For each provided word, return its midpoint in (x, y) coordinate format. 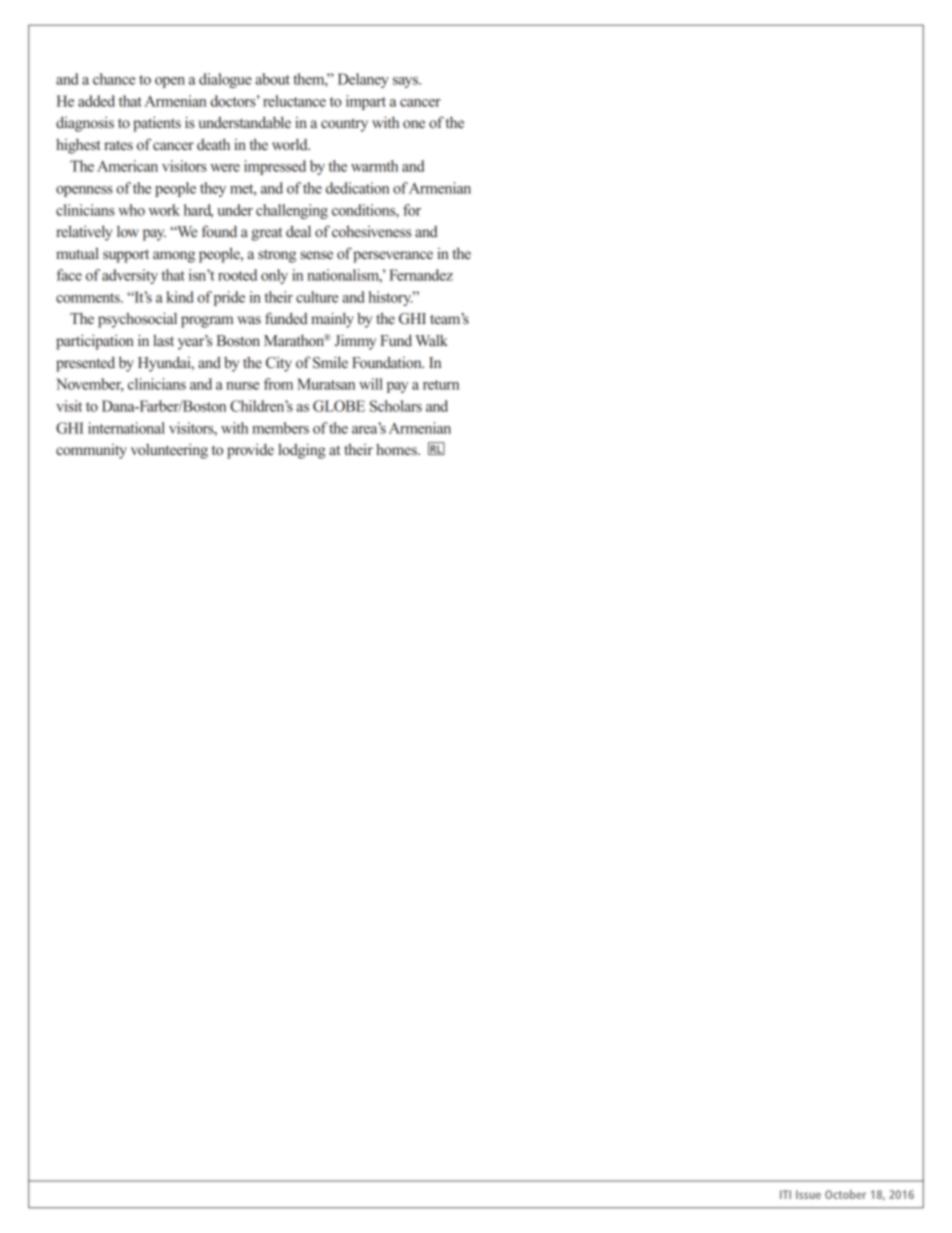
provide (250, 451)
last (163, 340)
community (91, 451)
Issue (808, 1194)
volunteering (169, 451)
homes (397, 449)
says (407, 82)
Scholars (396, 406)
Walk (431, 340)
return (441, 385)
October (845, 1194)
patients (157, 124)
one (414, 124)
